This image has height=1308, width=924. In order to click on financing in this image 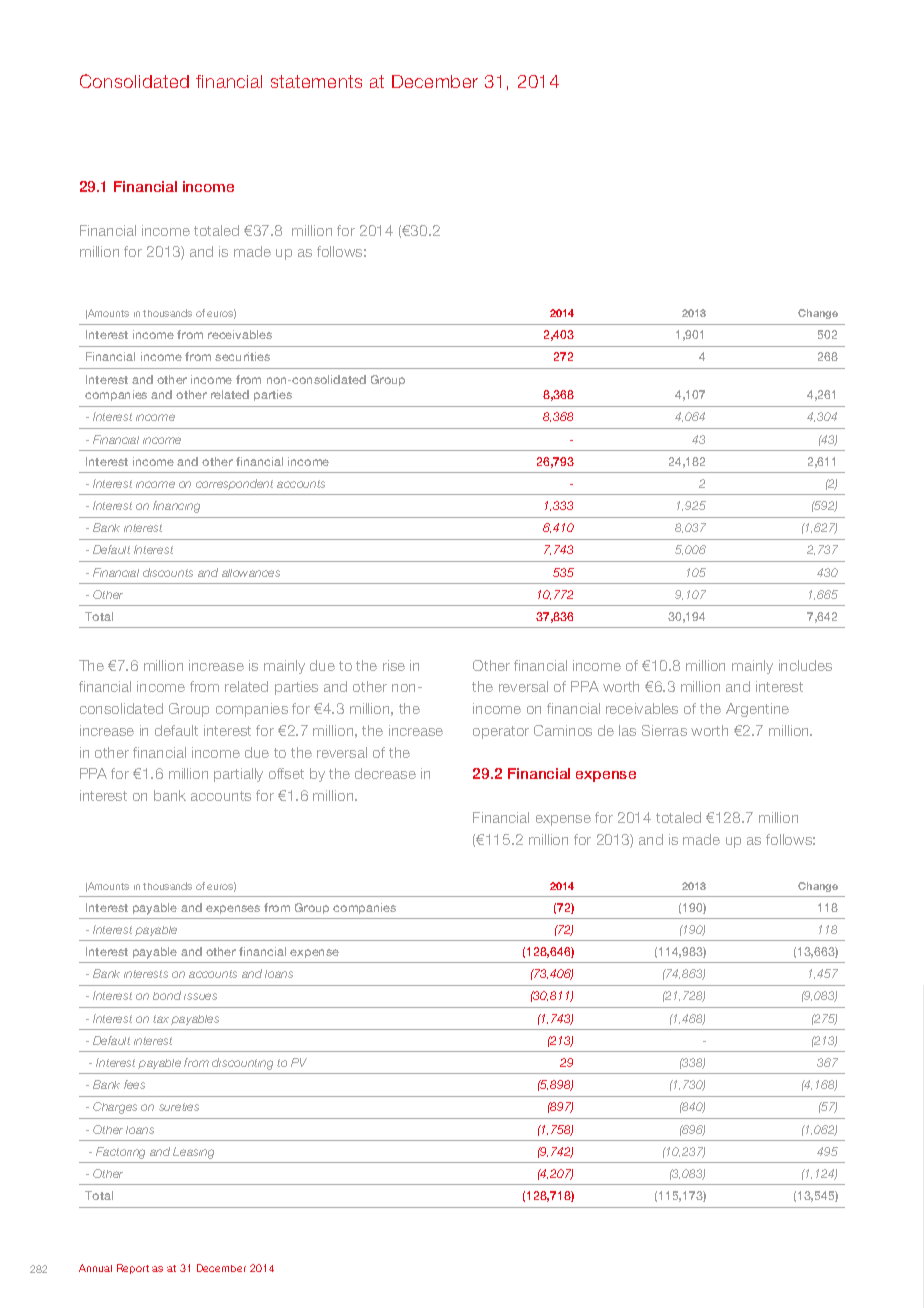, I will do `click(176, 507)`.
